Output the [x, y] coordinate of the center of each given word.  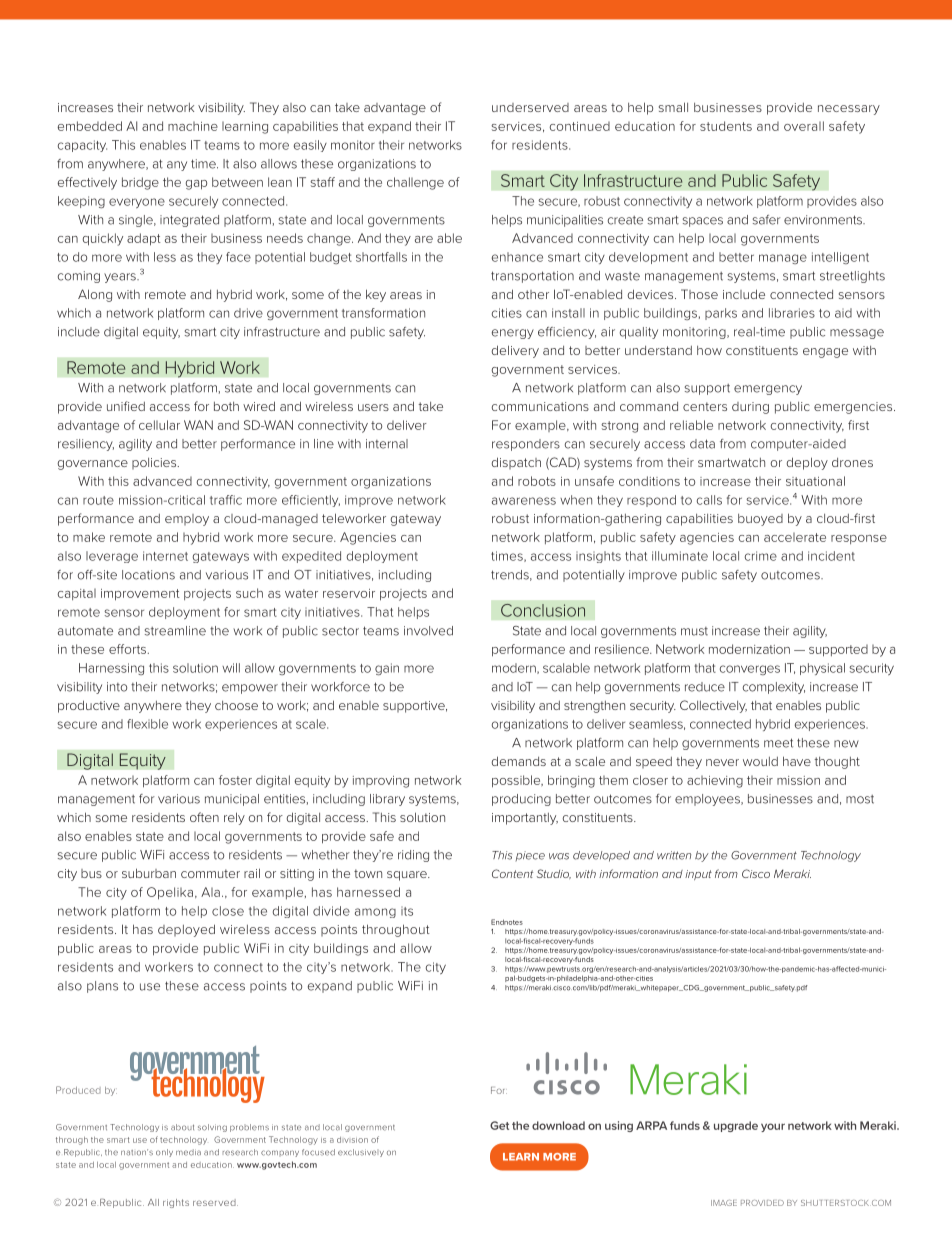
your [773, 1127]
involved [428, 631]
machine [193, 126]
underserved [530, 107]
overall [804, 126]
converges [750, 670]
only [164, 1153]
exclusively [361, 1153]
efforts [127, 649]
